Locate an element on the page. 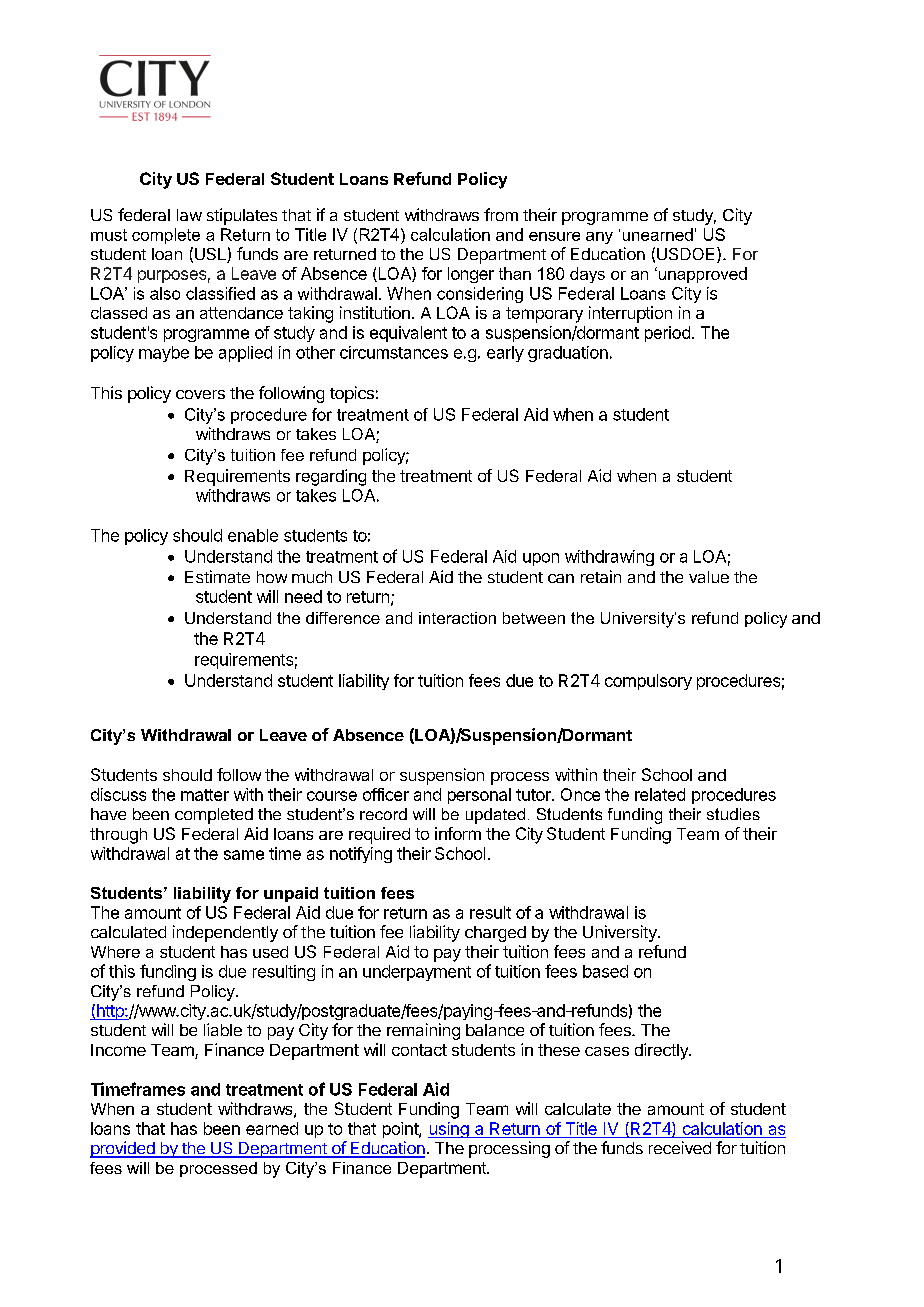 This document has width=924, height=1307. Estimate is located at coordinates (217, 576).
